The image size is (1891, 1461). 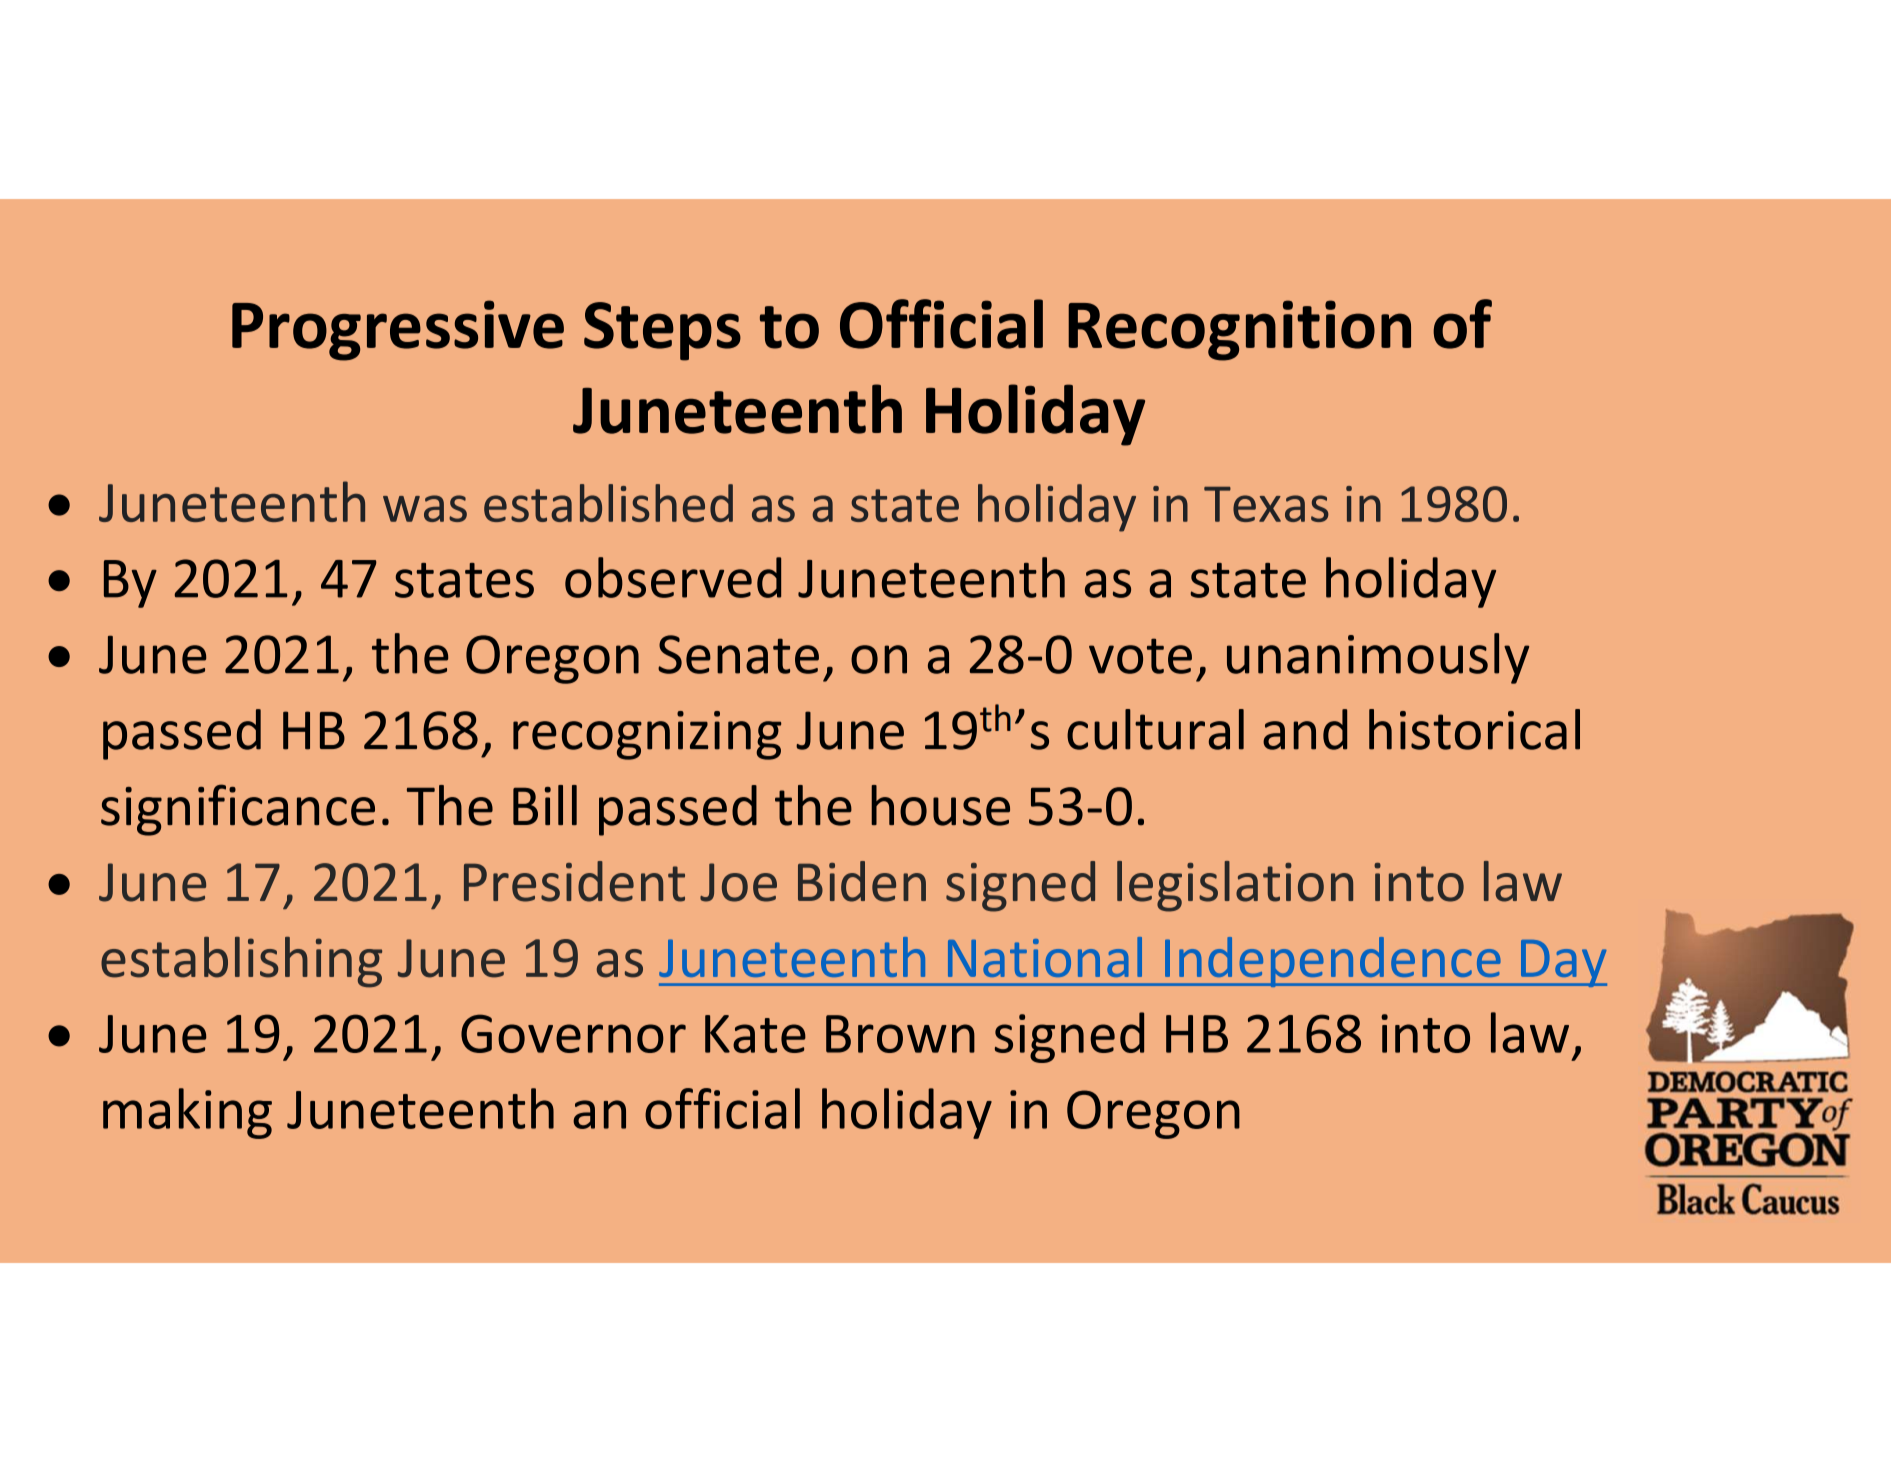 What do you see at coordinates (673, 577) in the image?
I see `observed` at bounding box center [673, 577].
